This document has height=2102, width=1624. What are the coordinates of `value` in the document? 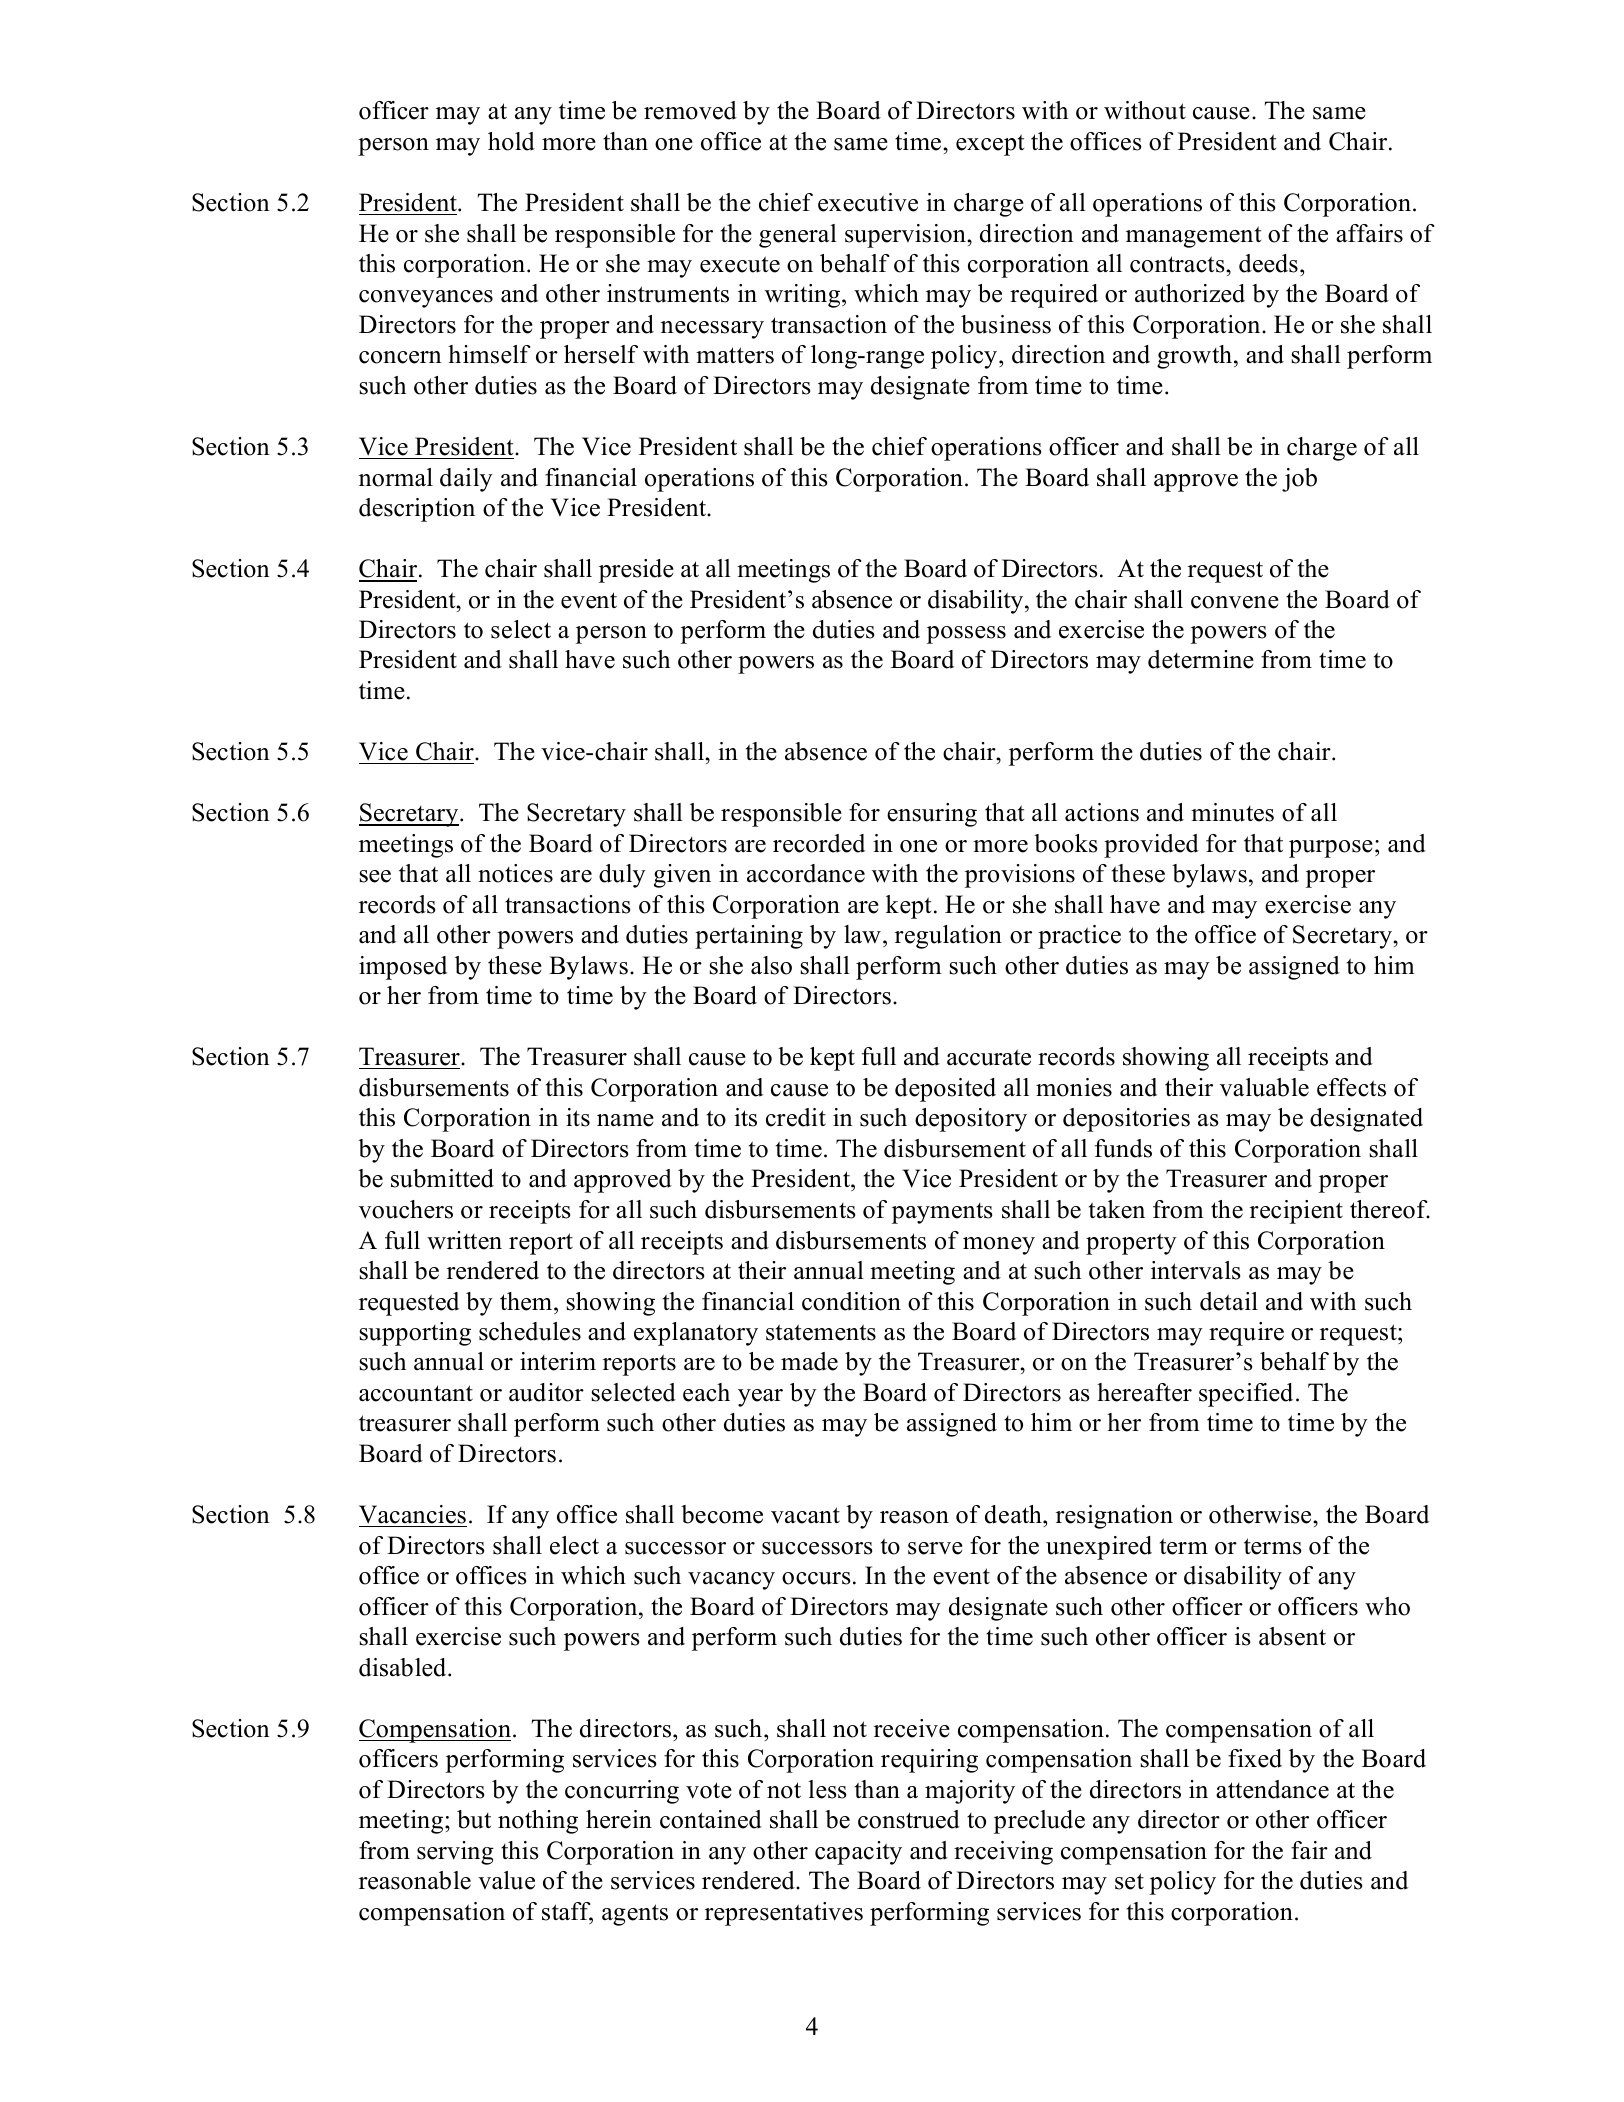 It's located at (506, 1880).
